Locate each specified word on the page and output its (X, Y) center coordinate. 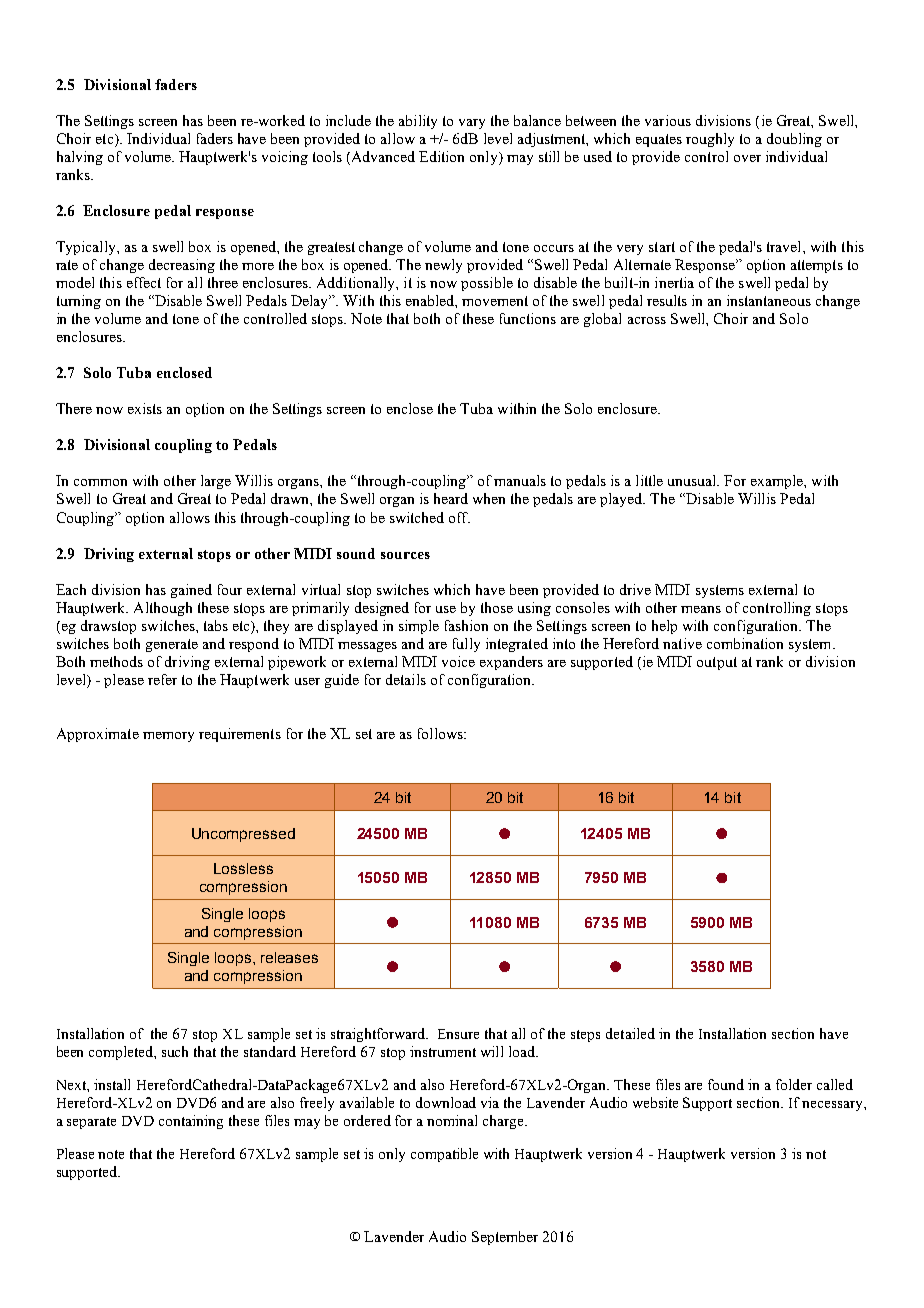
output (717, 663)
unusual (693, 480)
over (747, 158)
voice (458, 661)
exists (145, 408)
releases (289, 957)
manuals (520, 480)
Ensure (458, 1034)
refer (162, 679)
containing (191, 1122)
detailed (630, 1033)
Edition (441, 156)
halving (80, 158)
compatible (444, 1155)
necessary (833, 1106)
